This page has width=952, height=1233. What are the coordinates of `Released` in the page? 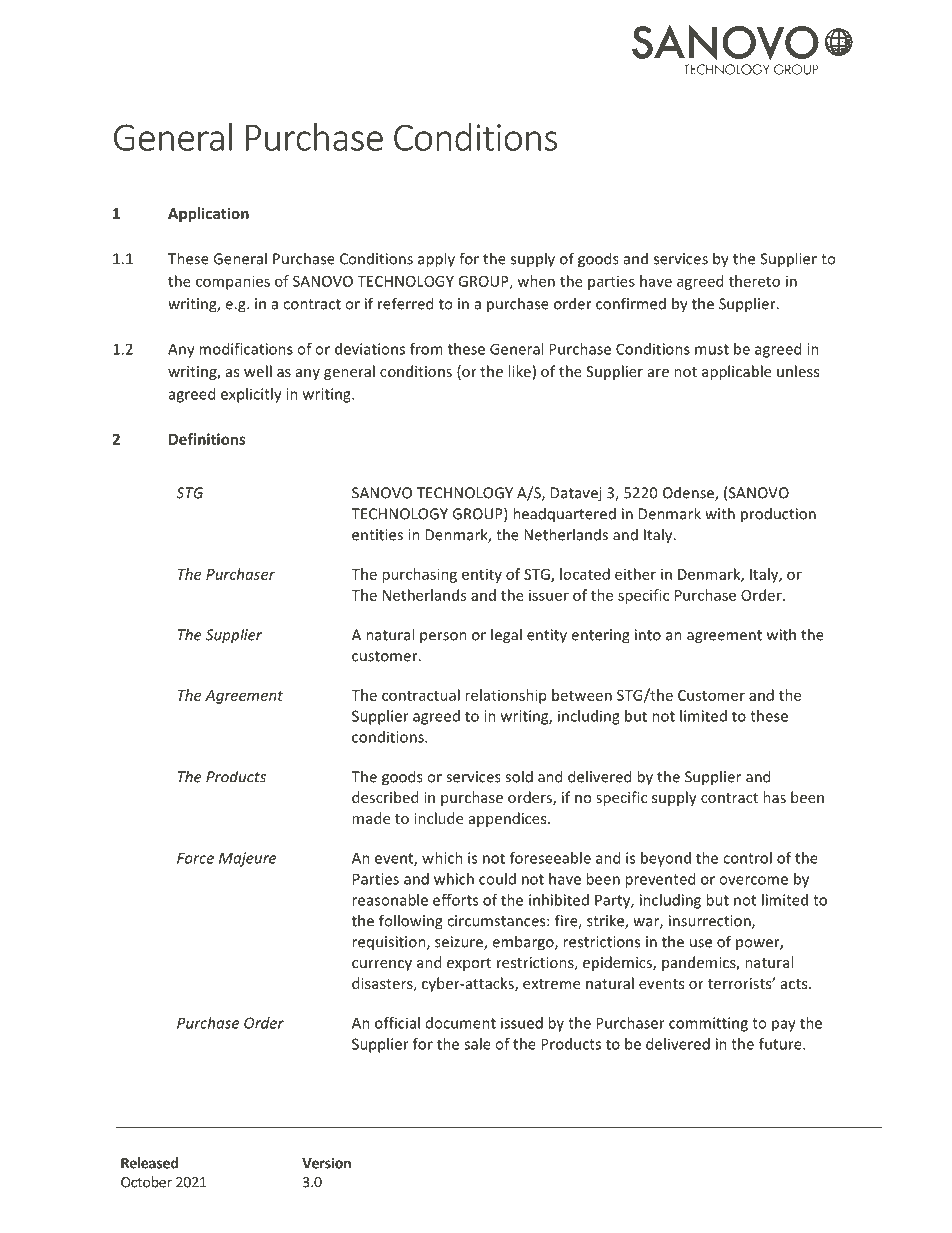 It's located at (149, 1163).
